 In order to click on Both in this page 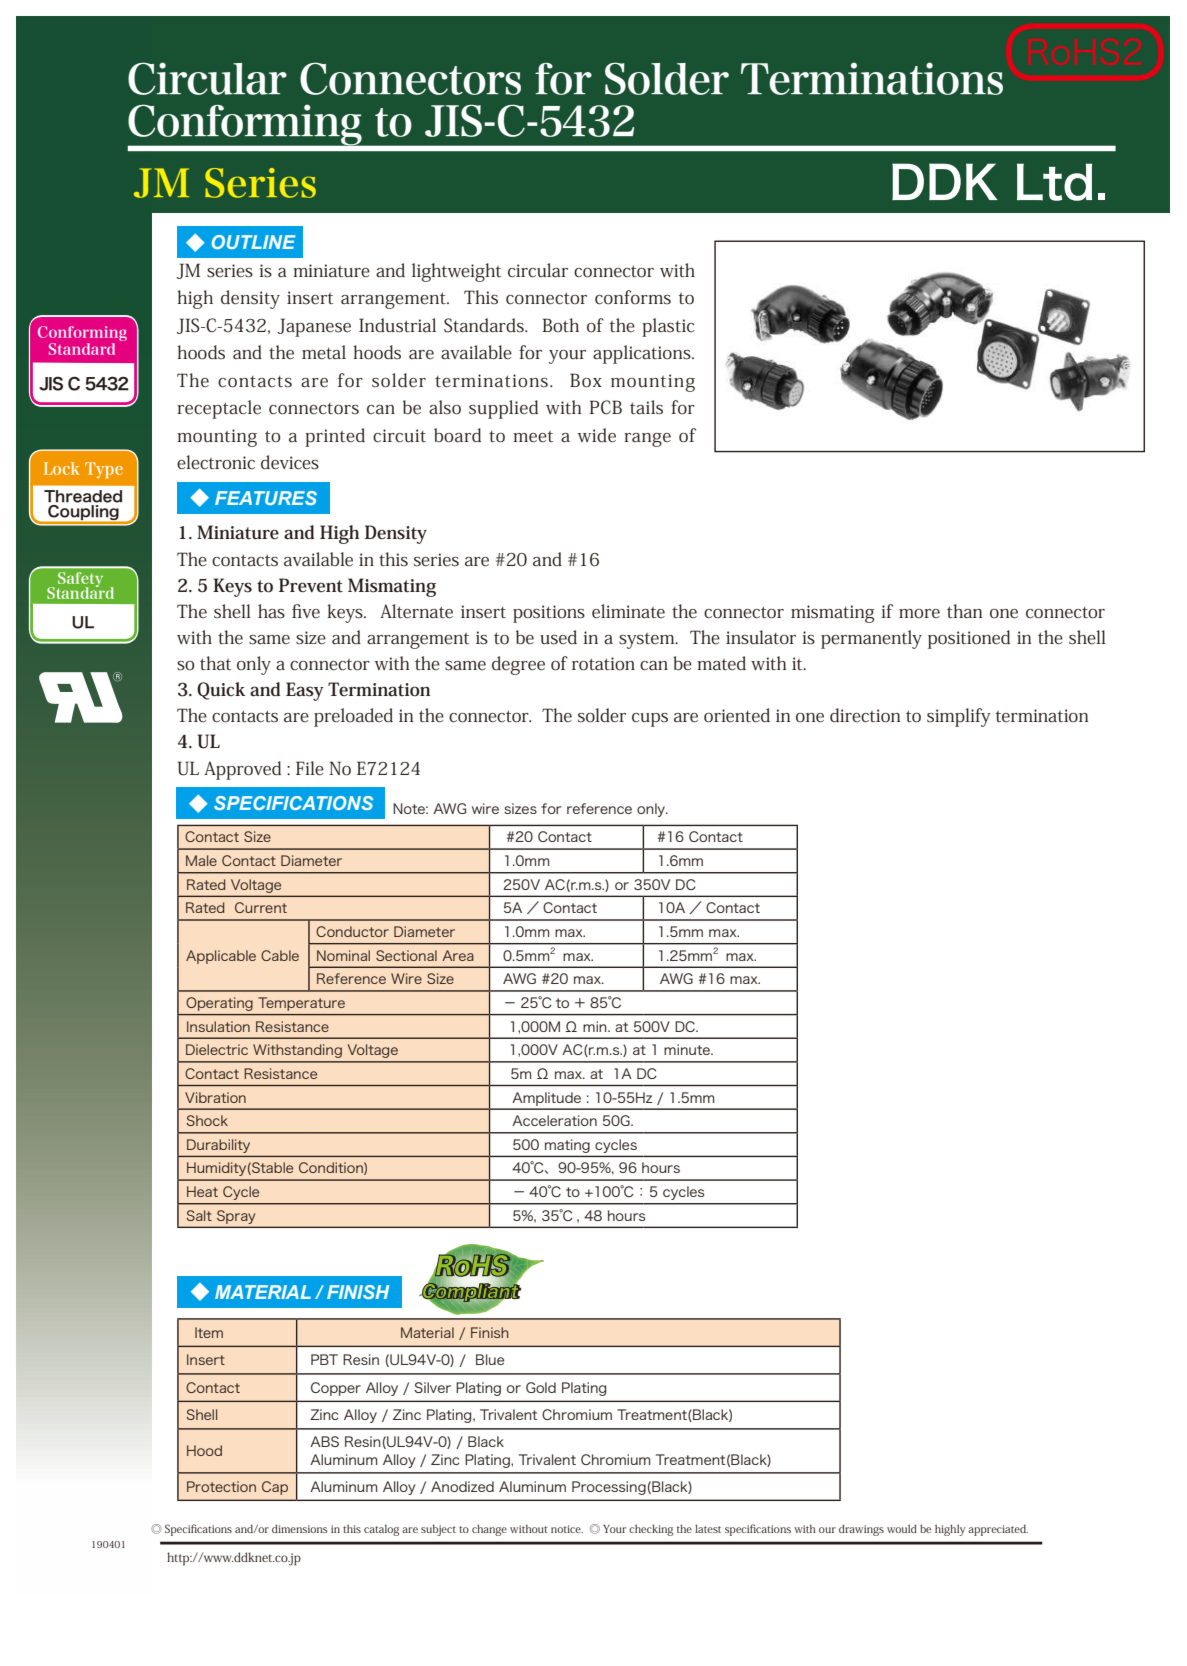, I will do `click(560, 325)`.
